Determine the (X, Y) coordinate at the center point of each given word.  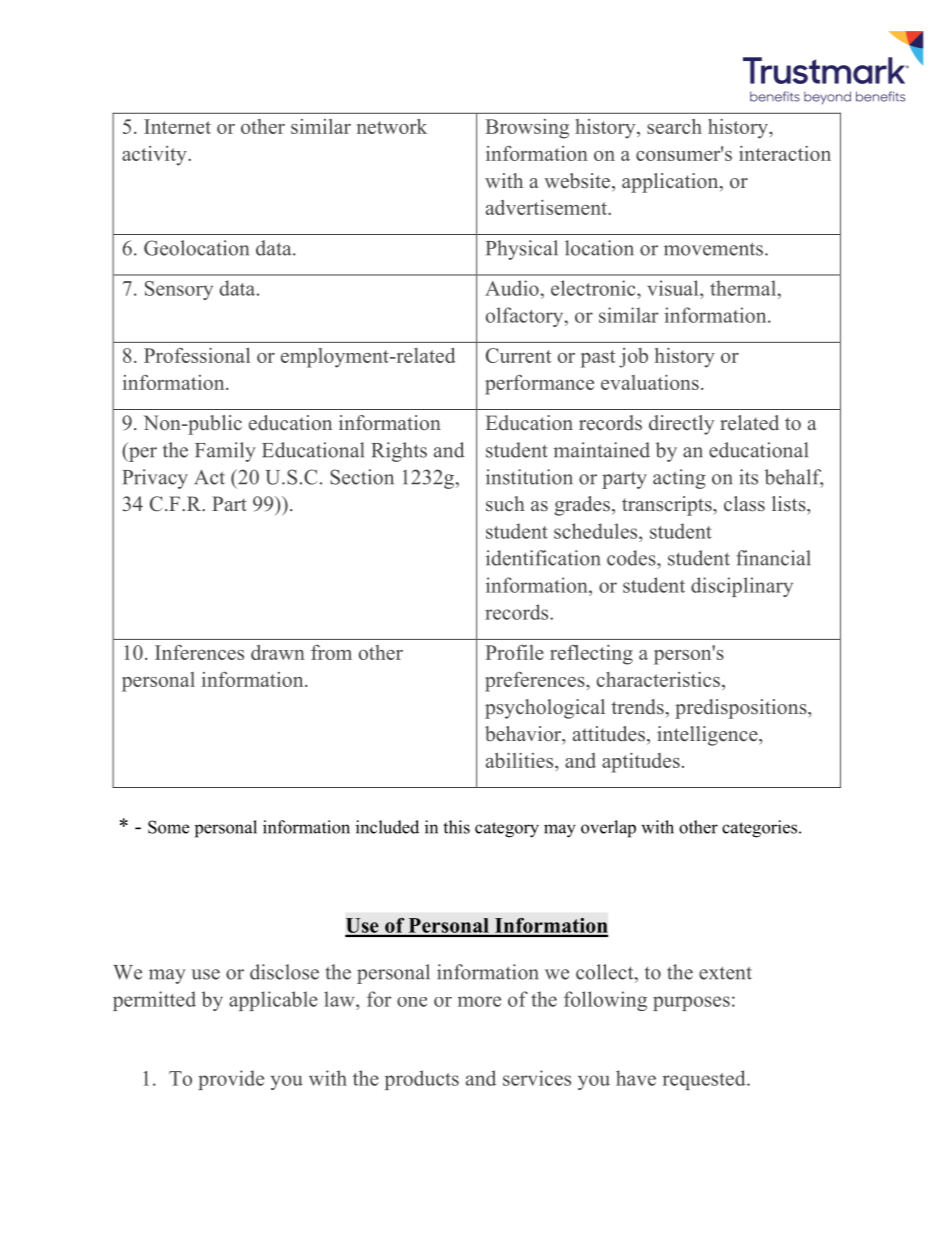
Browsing (527, 129)
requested (705, 1080)
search (674, 126)
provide (231, 1080)
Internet (177, 126)
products (422, 1080)
